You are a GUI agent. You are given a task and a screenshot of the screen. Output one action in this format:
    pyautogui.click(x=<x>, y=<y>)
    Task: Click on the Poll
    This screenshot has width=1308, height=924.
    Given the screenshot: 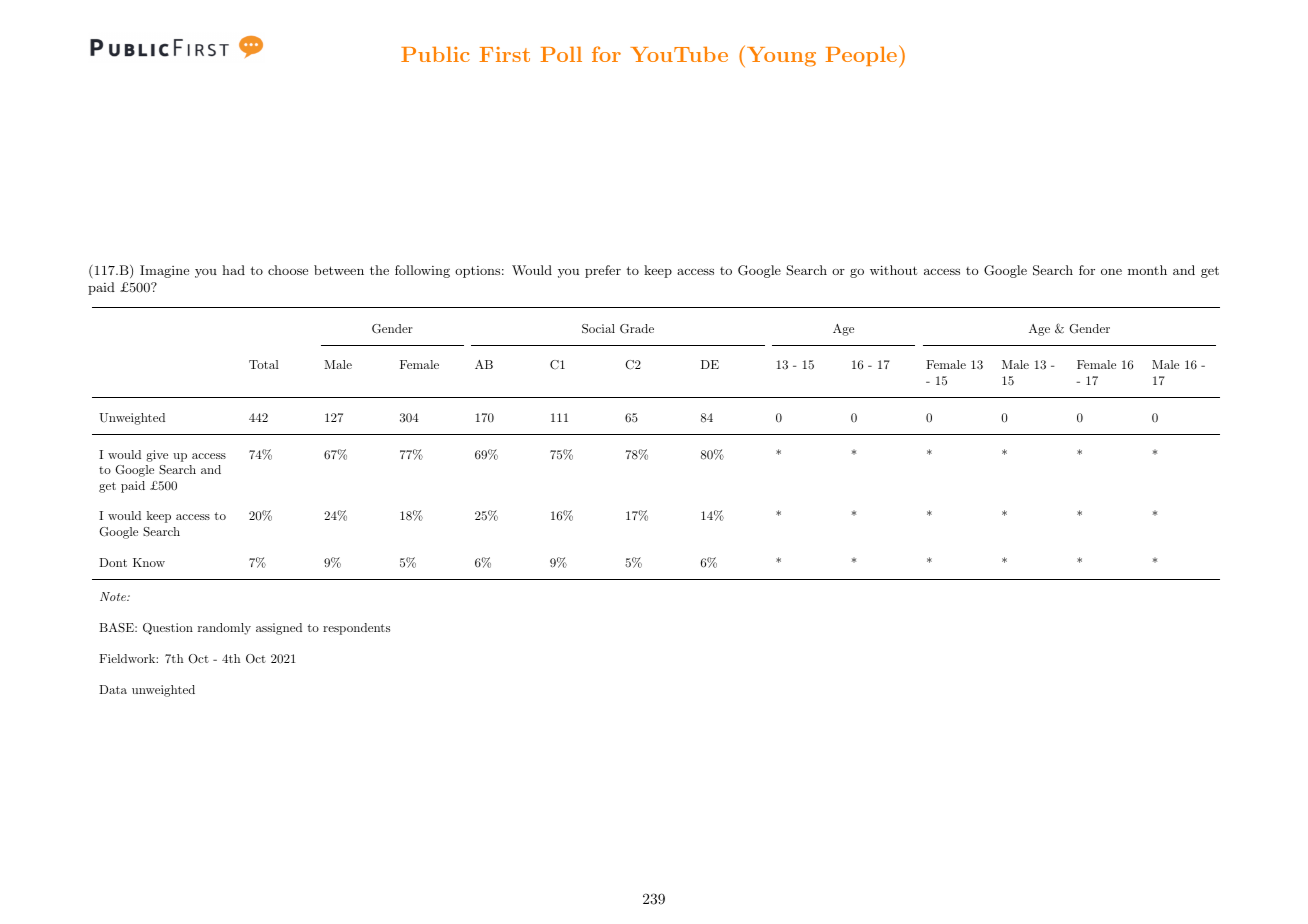 What is the action you would take?
    pyautogui.click(x=561, y=54)
